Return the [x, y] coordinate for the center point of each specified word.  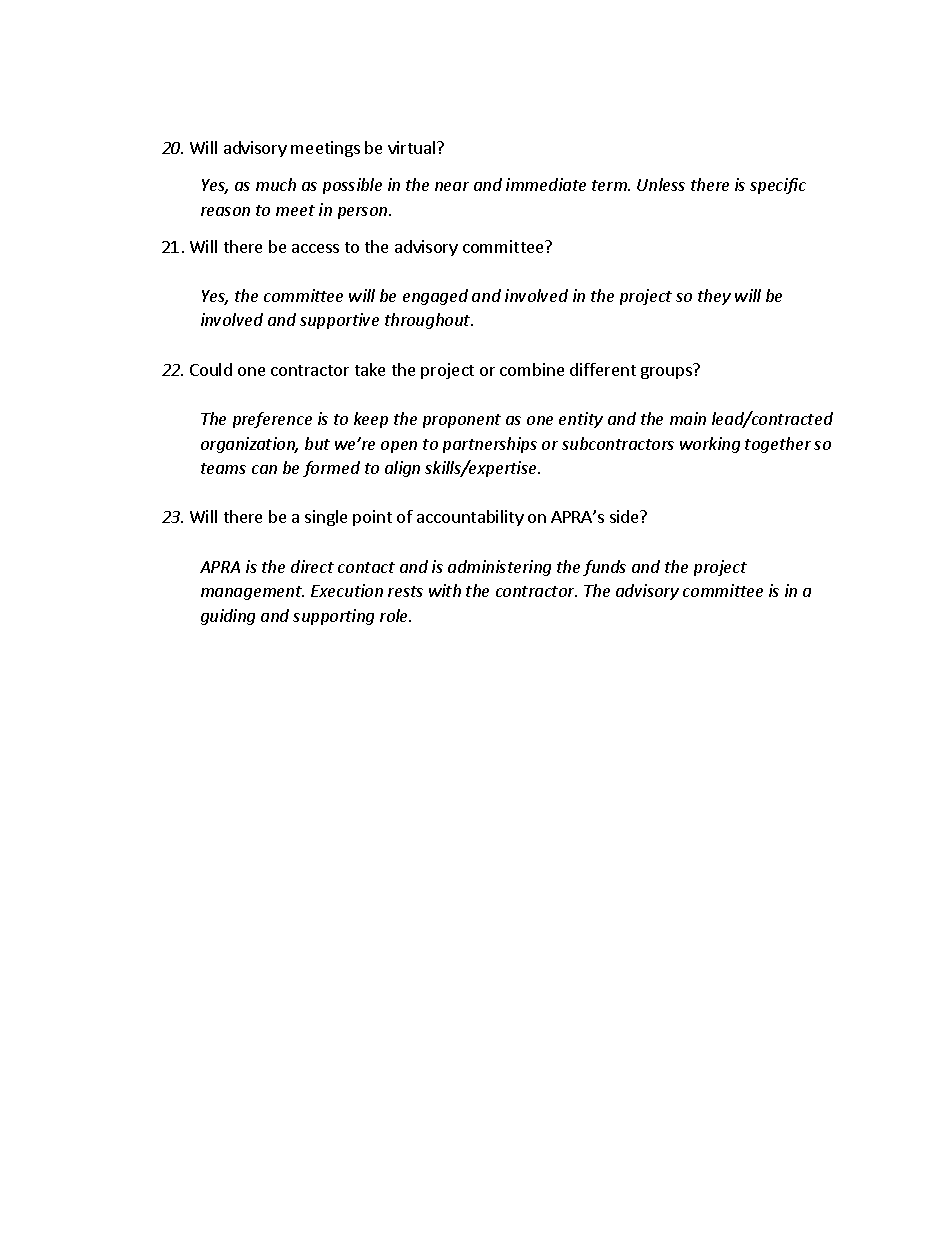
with [445, 590]
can [264, 469]
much [276, 184]
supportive [339, 321]
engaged [435, 297]
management [252, 593]
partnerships [490, 445]
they [714, 297]
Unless [661, 184]
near [452, 186]
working [710, 445]
